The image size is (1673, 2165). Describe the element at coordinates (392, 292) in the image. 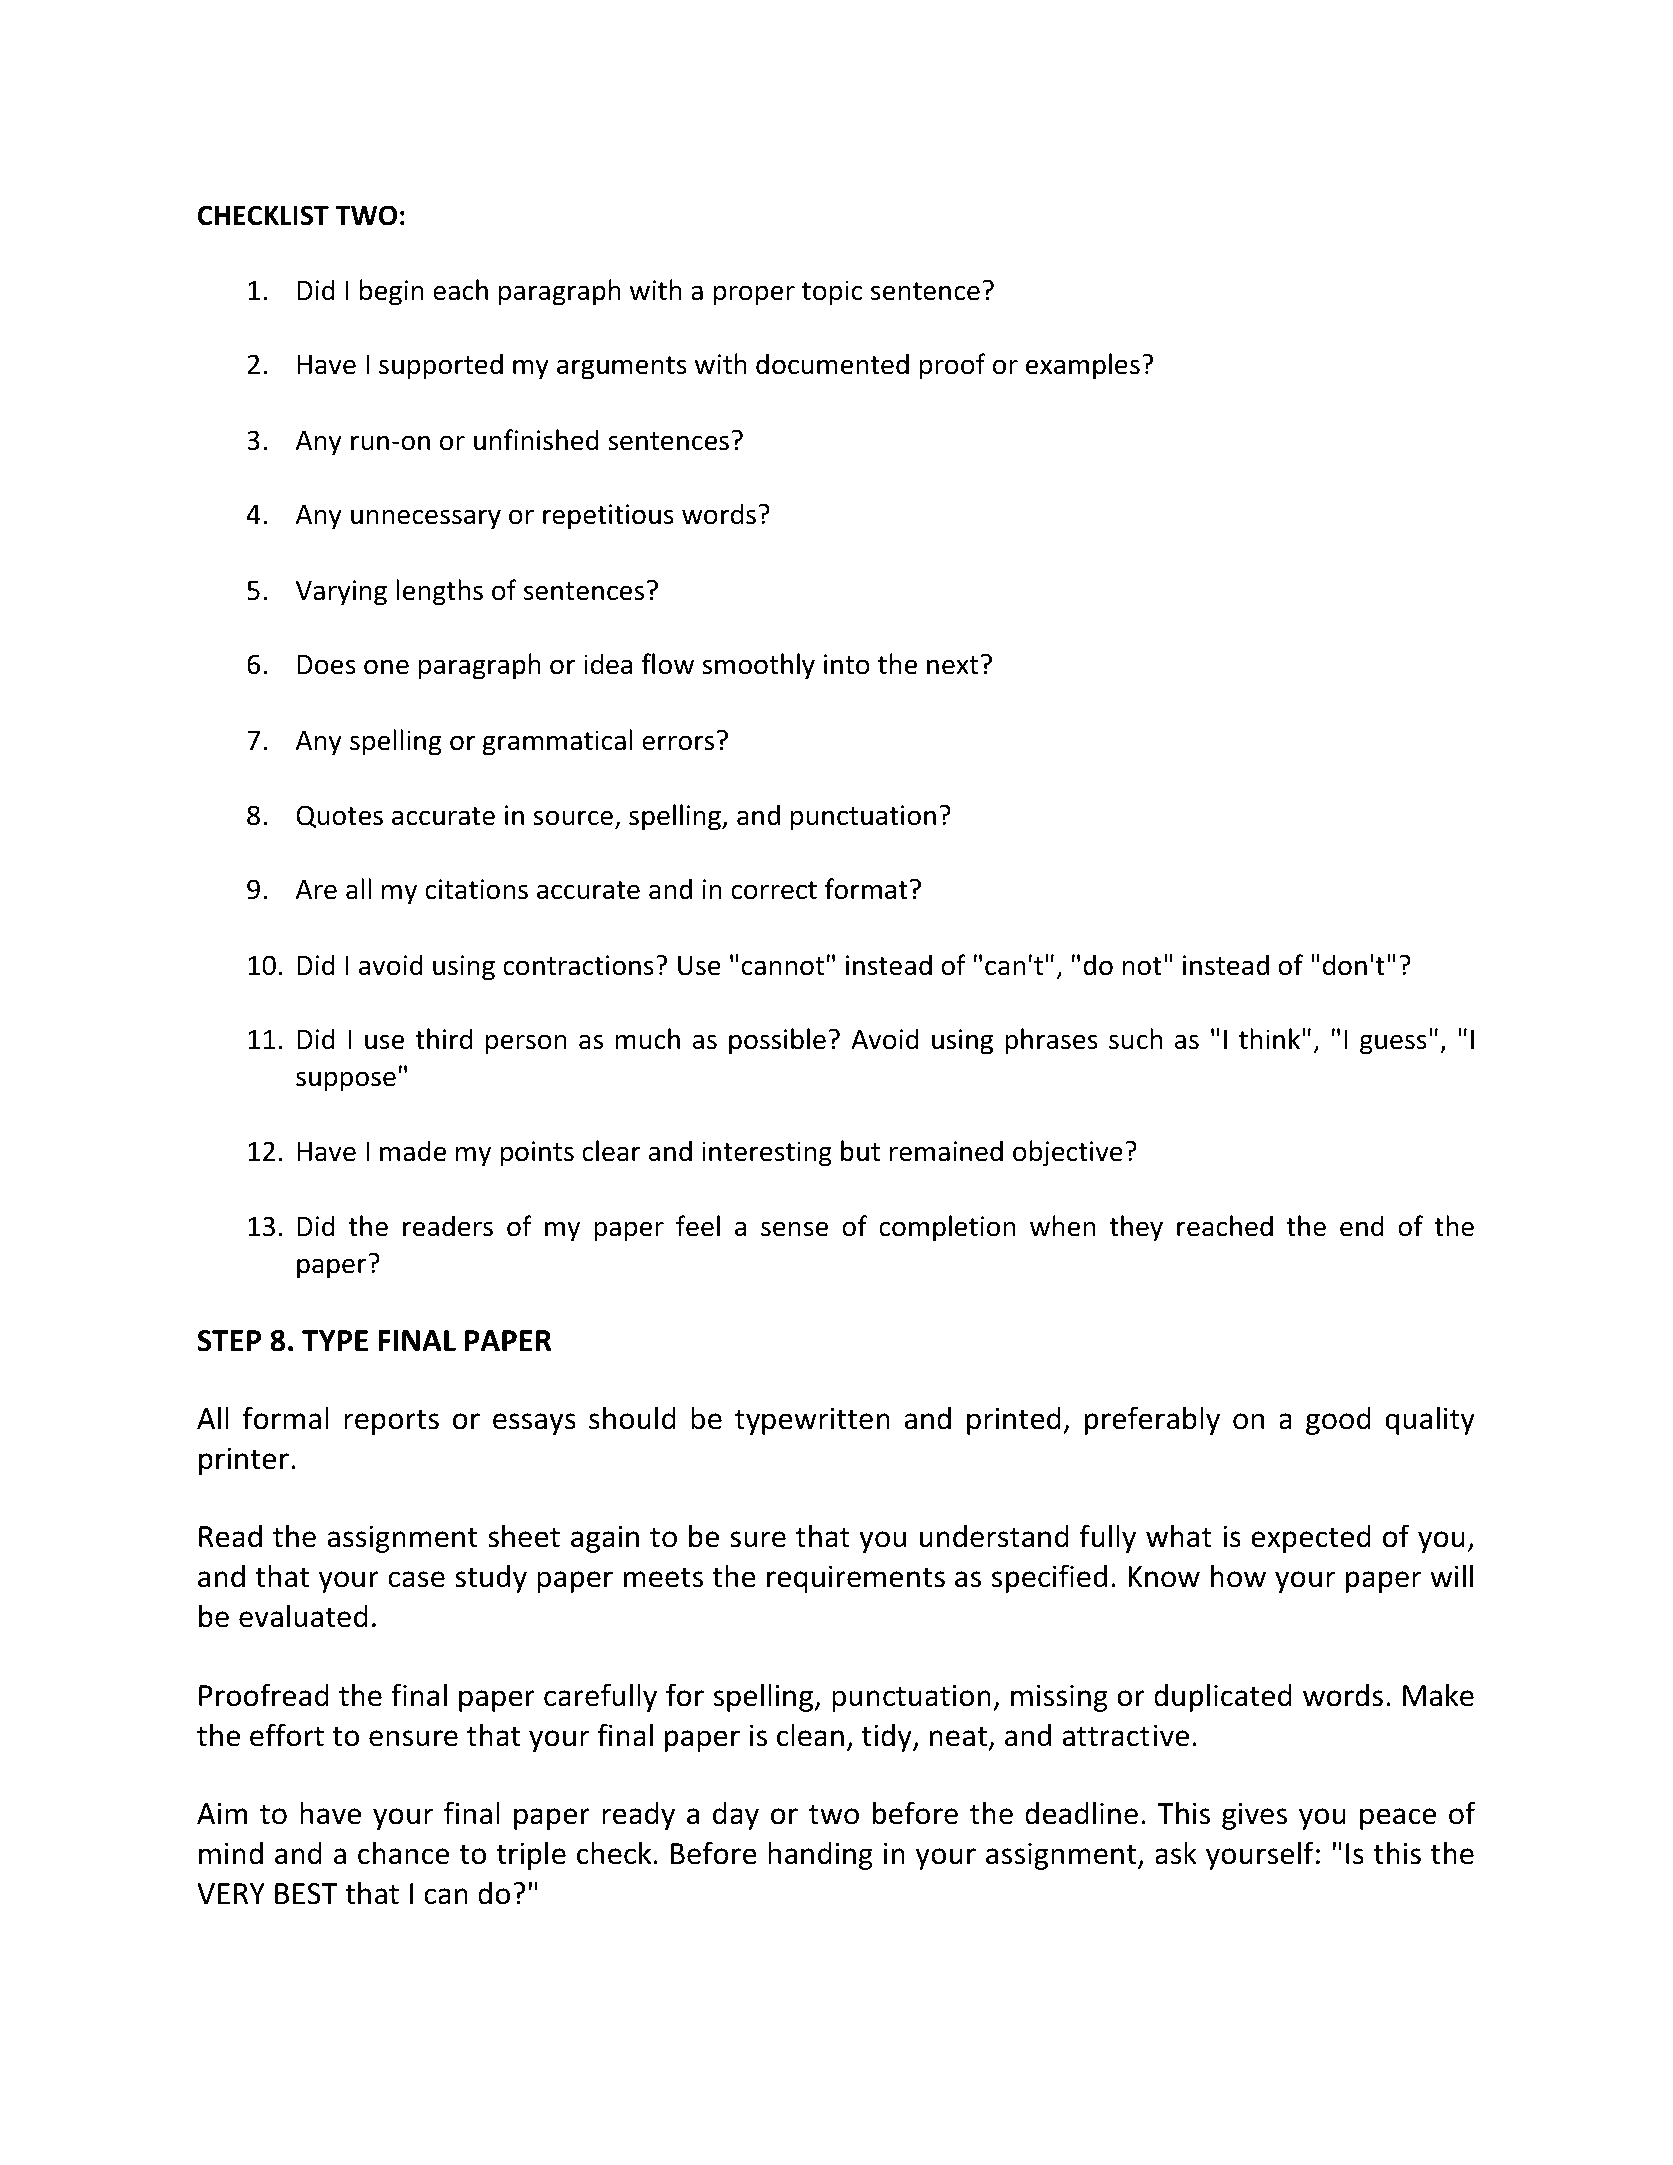

I see `begin` at that location.
